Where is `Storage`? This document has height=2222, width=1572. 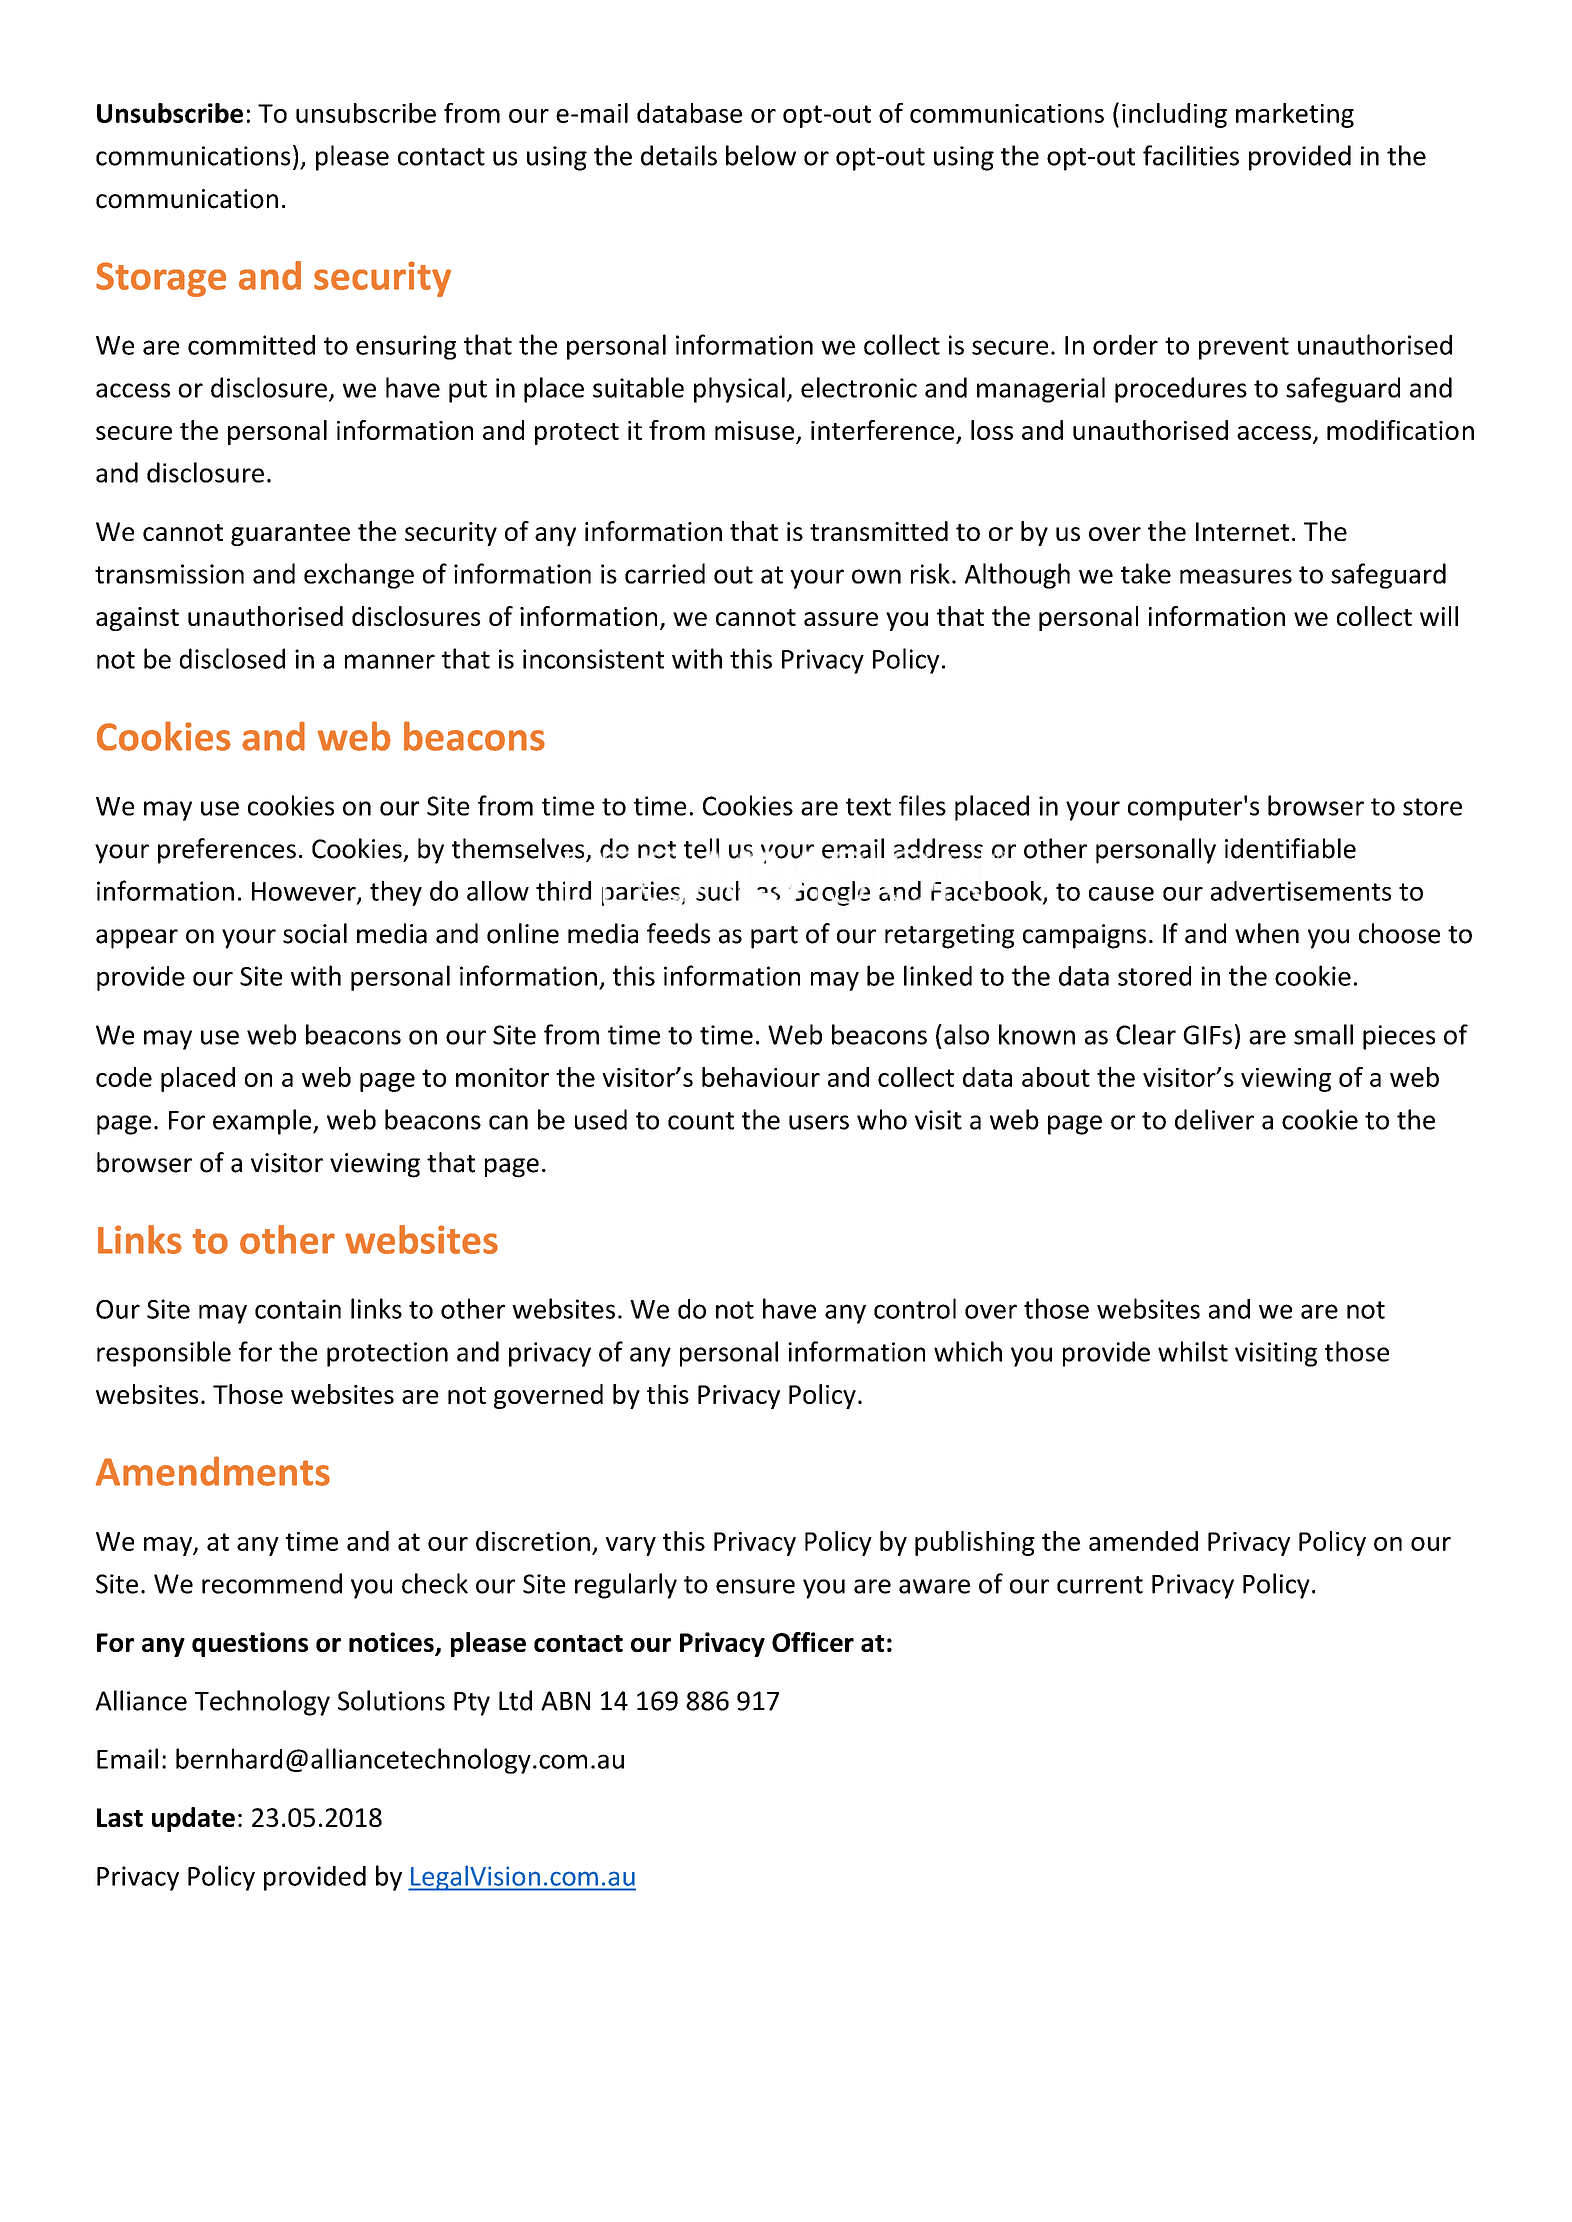 Storage is located at coordinates (161, 279).
